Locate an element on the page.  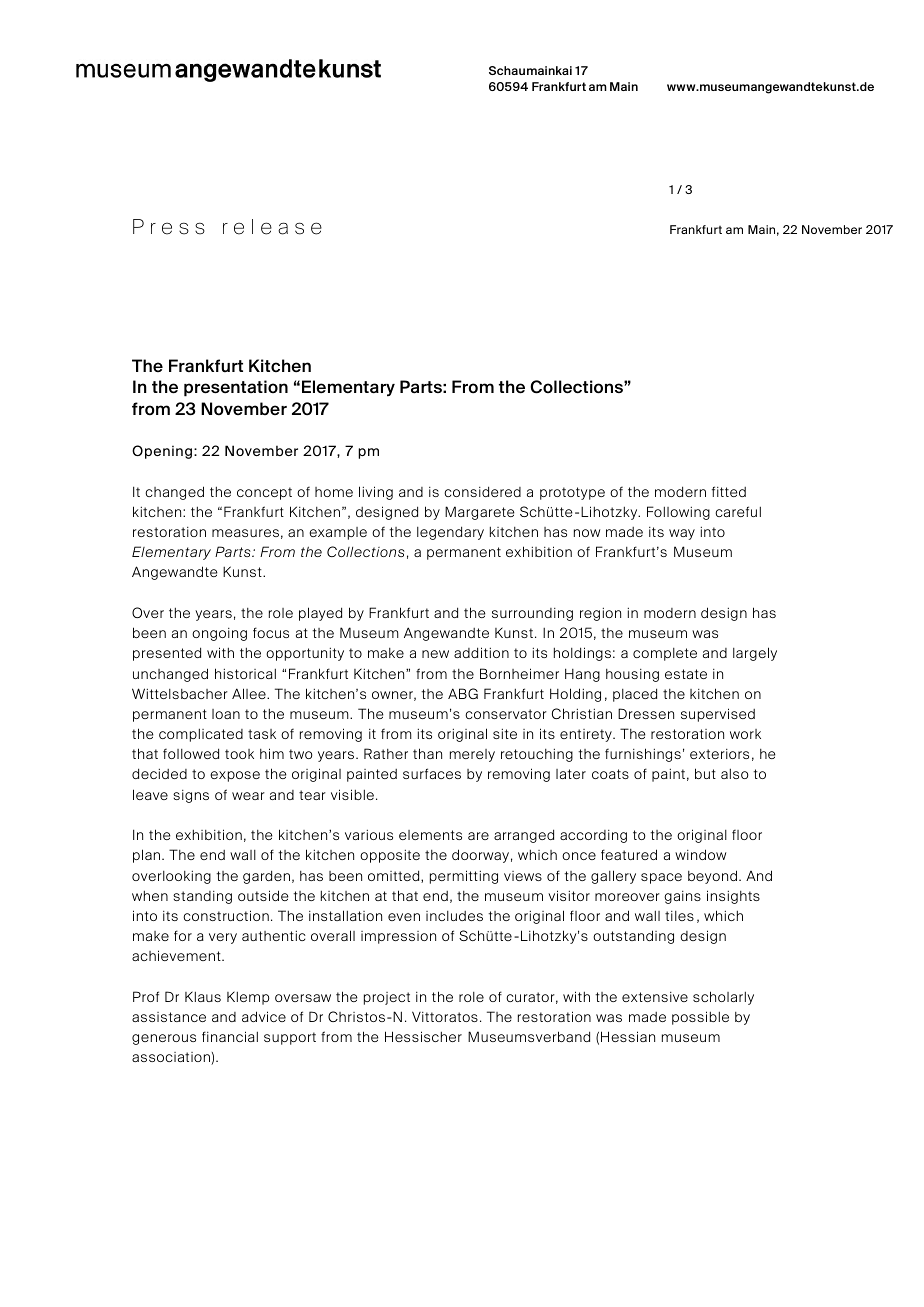
permitting is located at coordinates (464, 877).
